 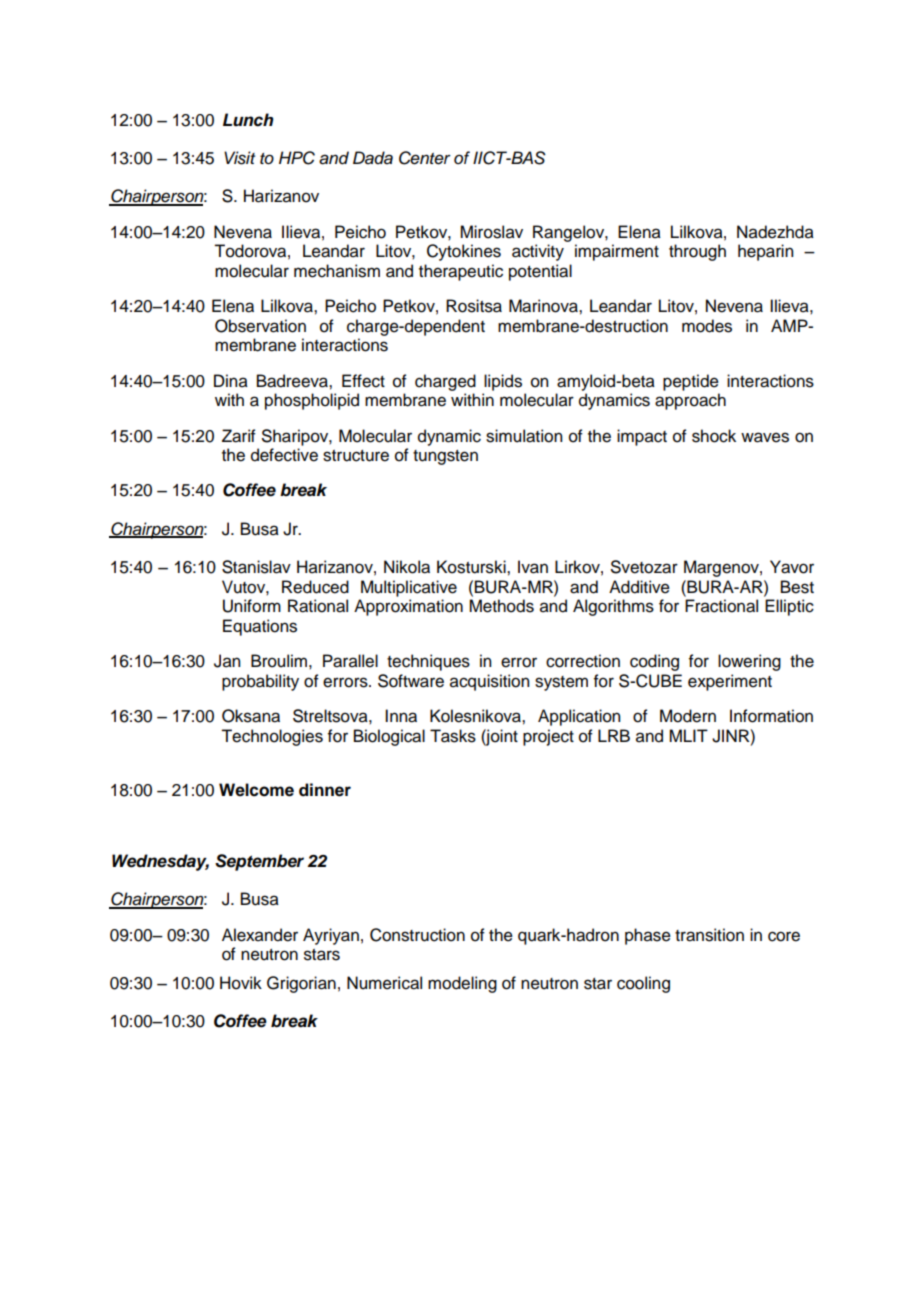 I want to click on phospholipid, so click(x=312, y=401).
